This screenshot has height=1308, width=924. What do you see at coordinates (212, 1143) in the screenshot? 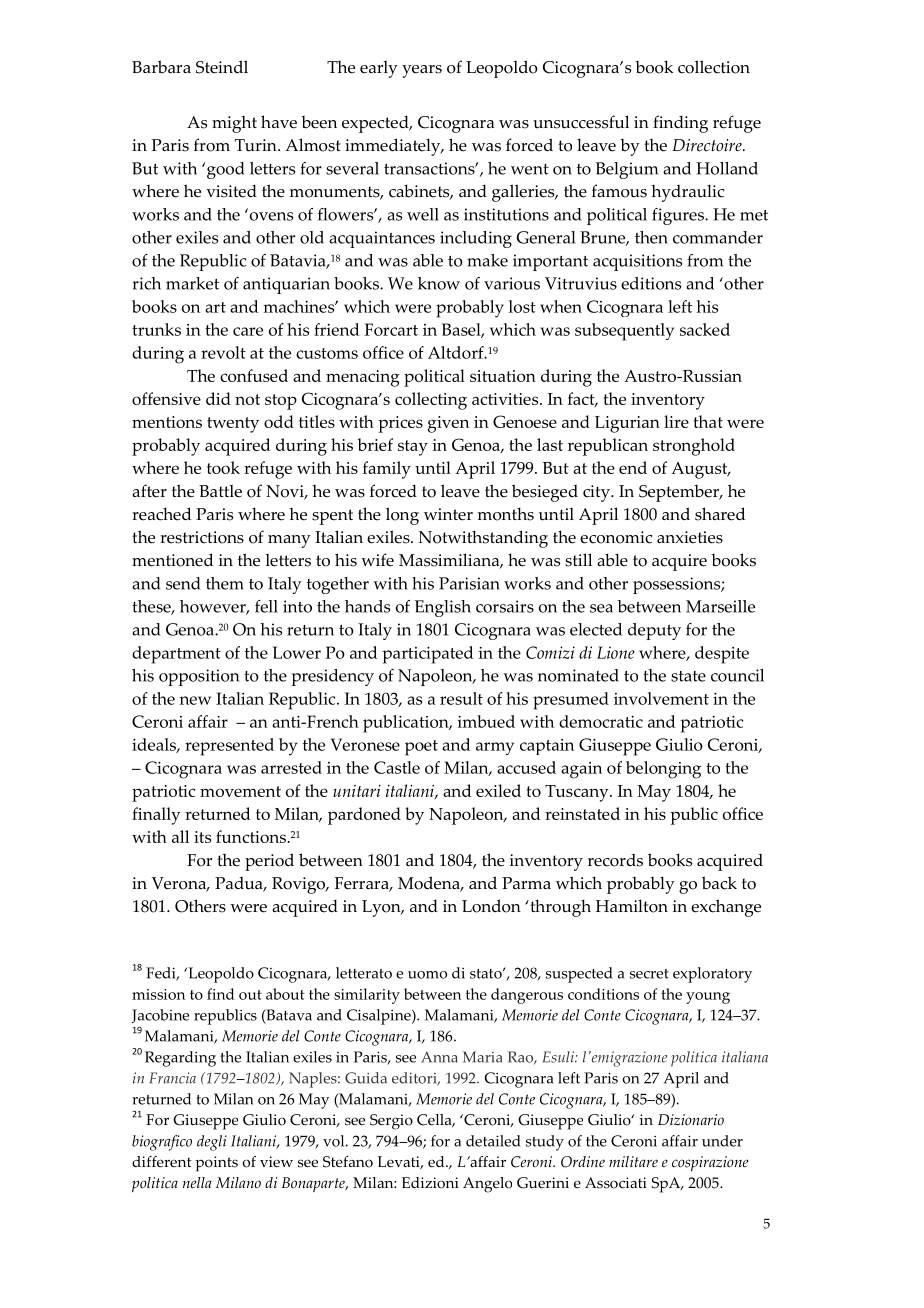
I see `degli` at bounding box center [212, 1143].
